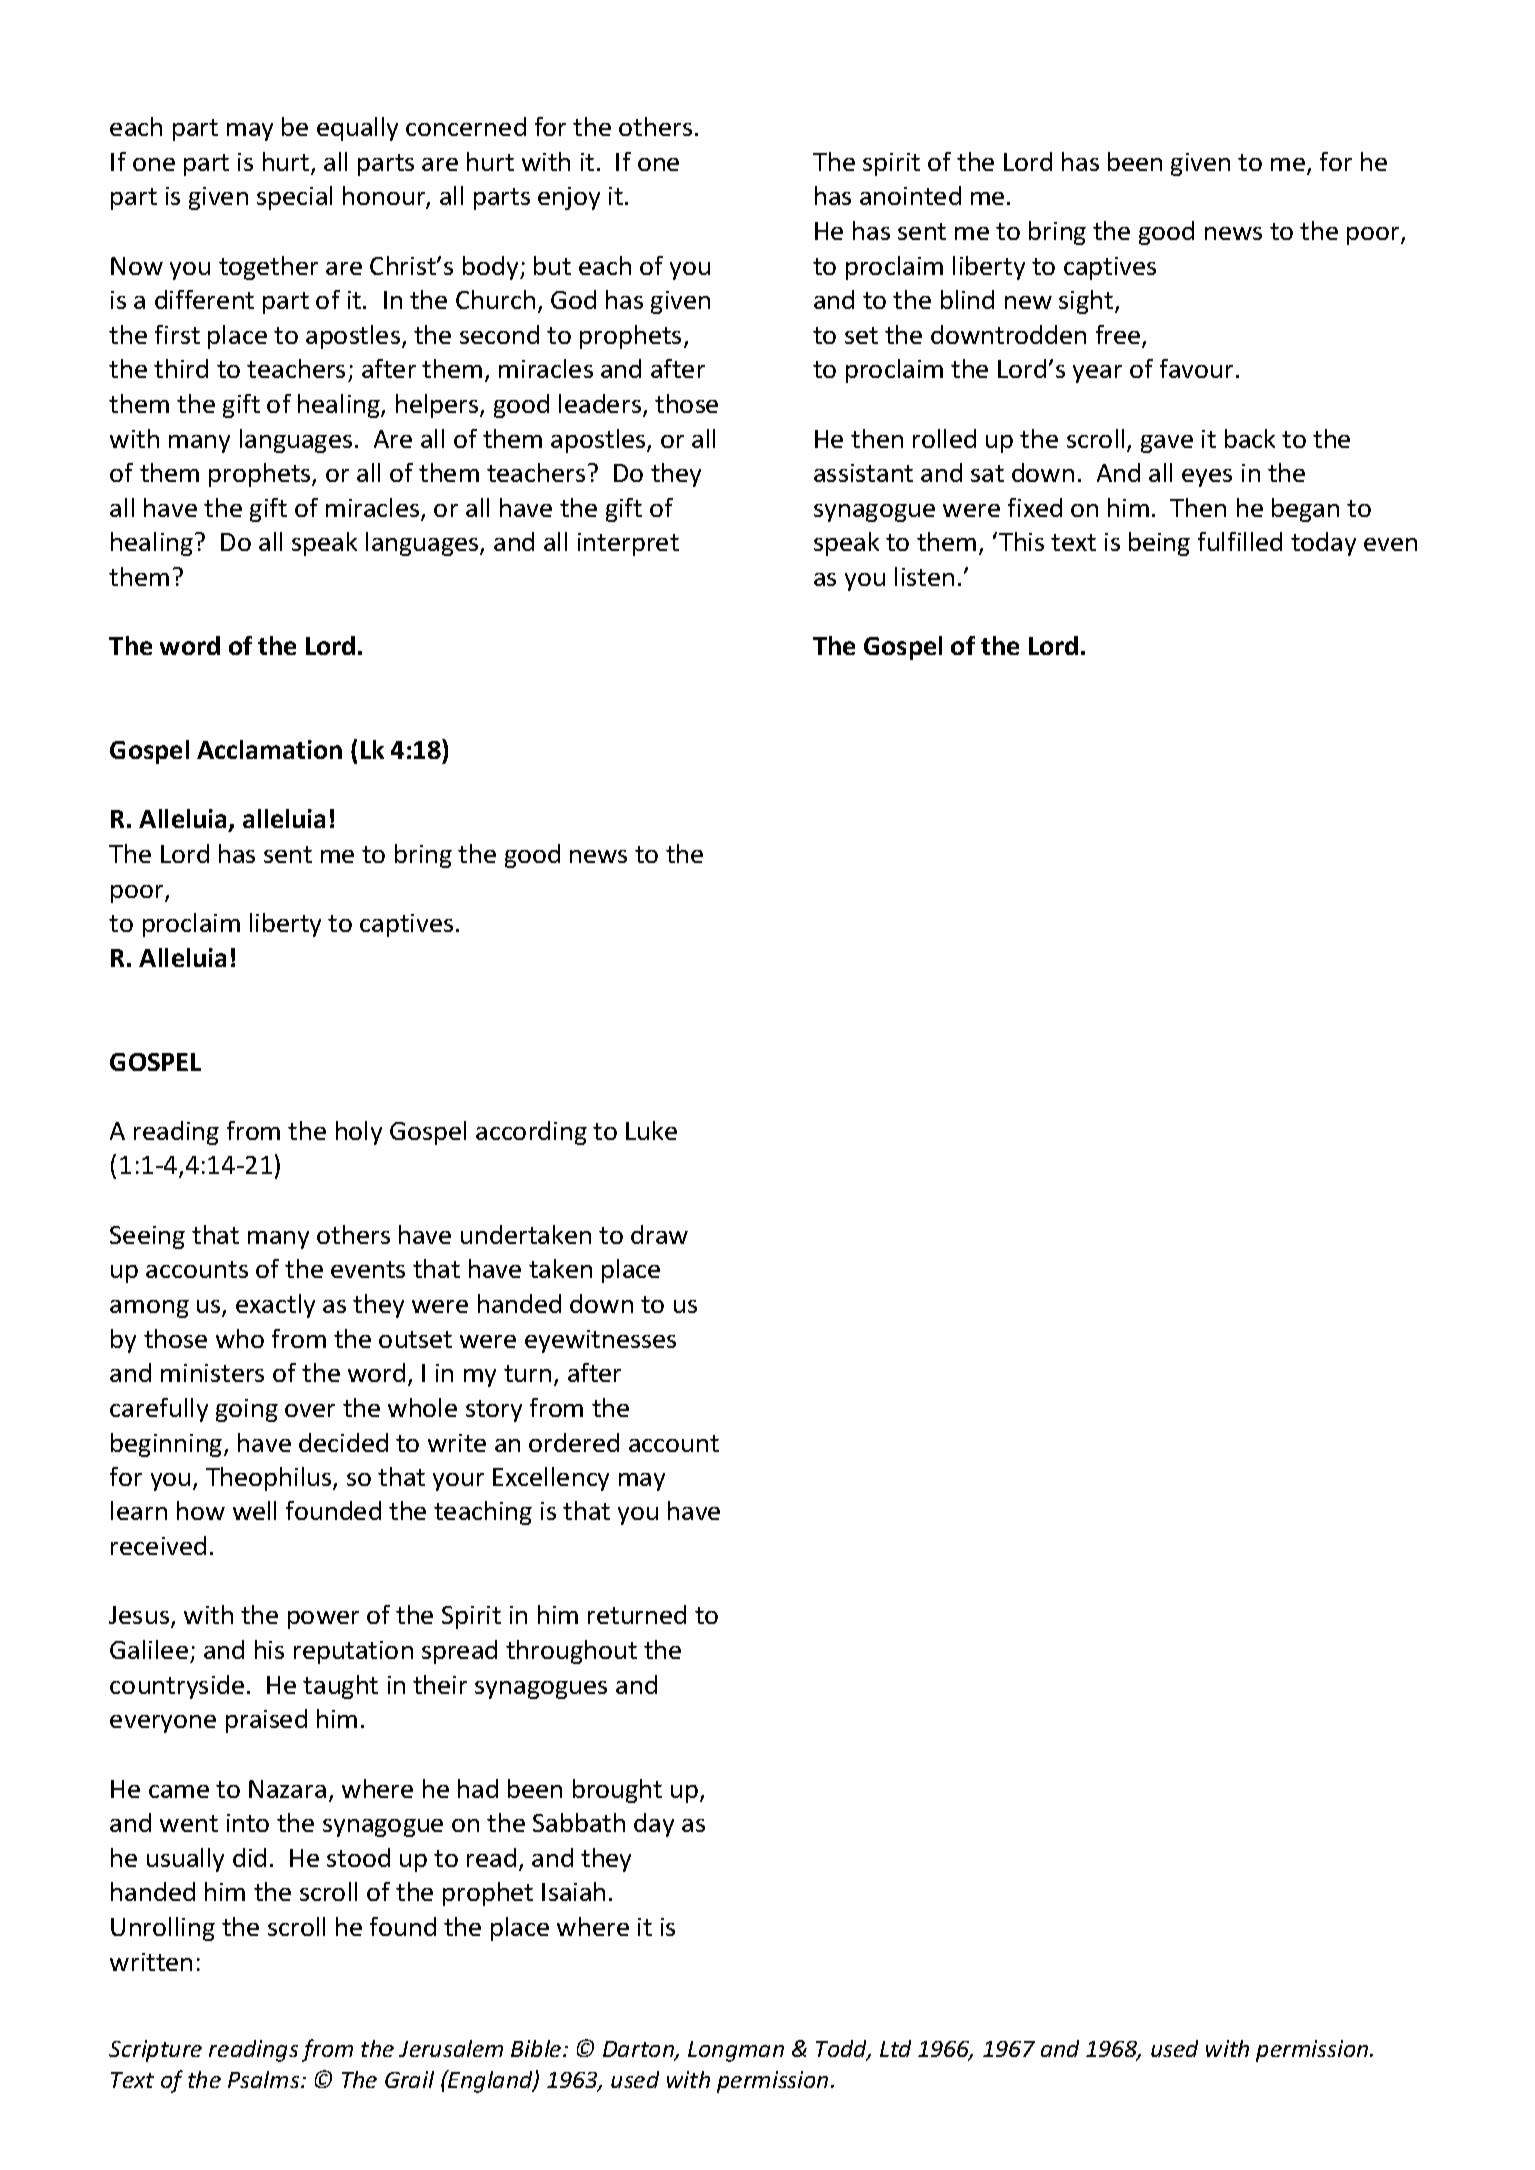 This document has width=1535, height=2170. Describe the element at coordinates (569, 198) in the document. I see `enjoy` at that location.
